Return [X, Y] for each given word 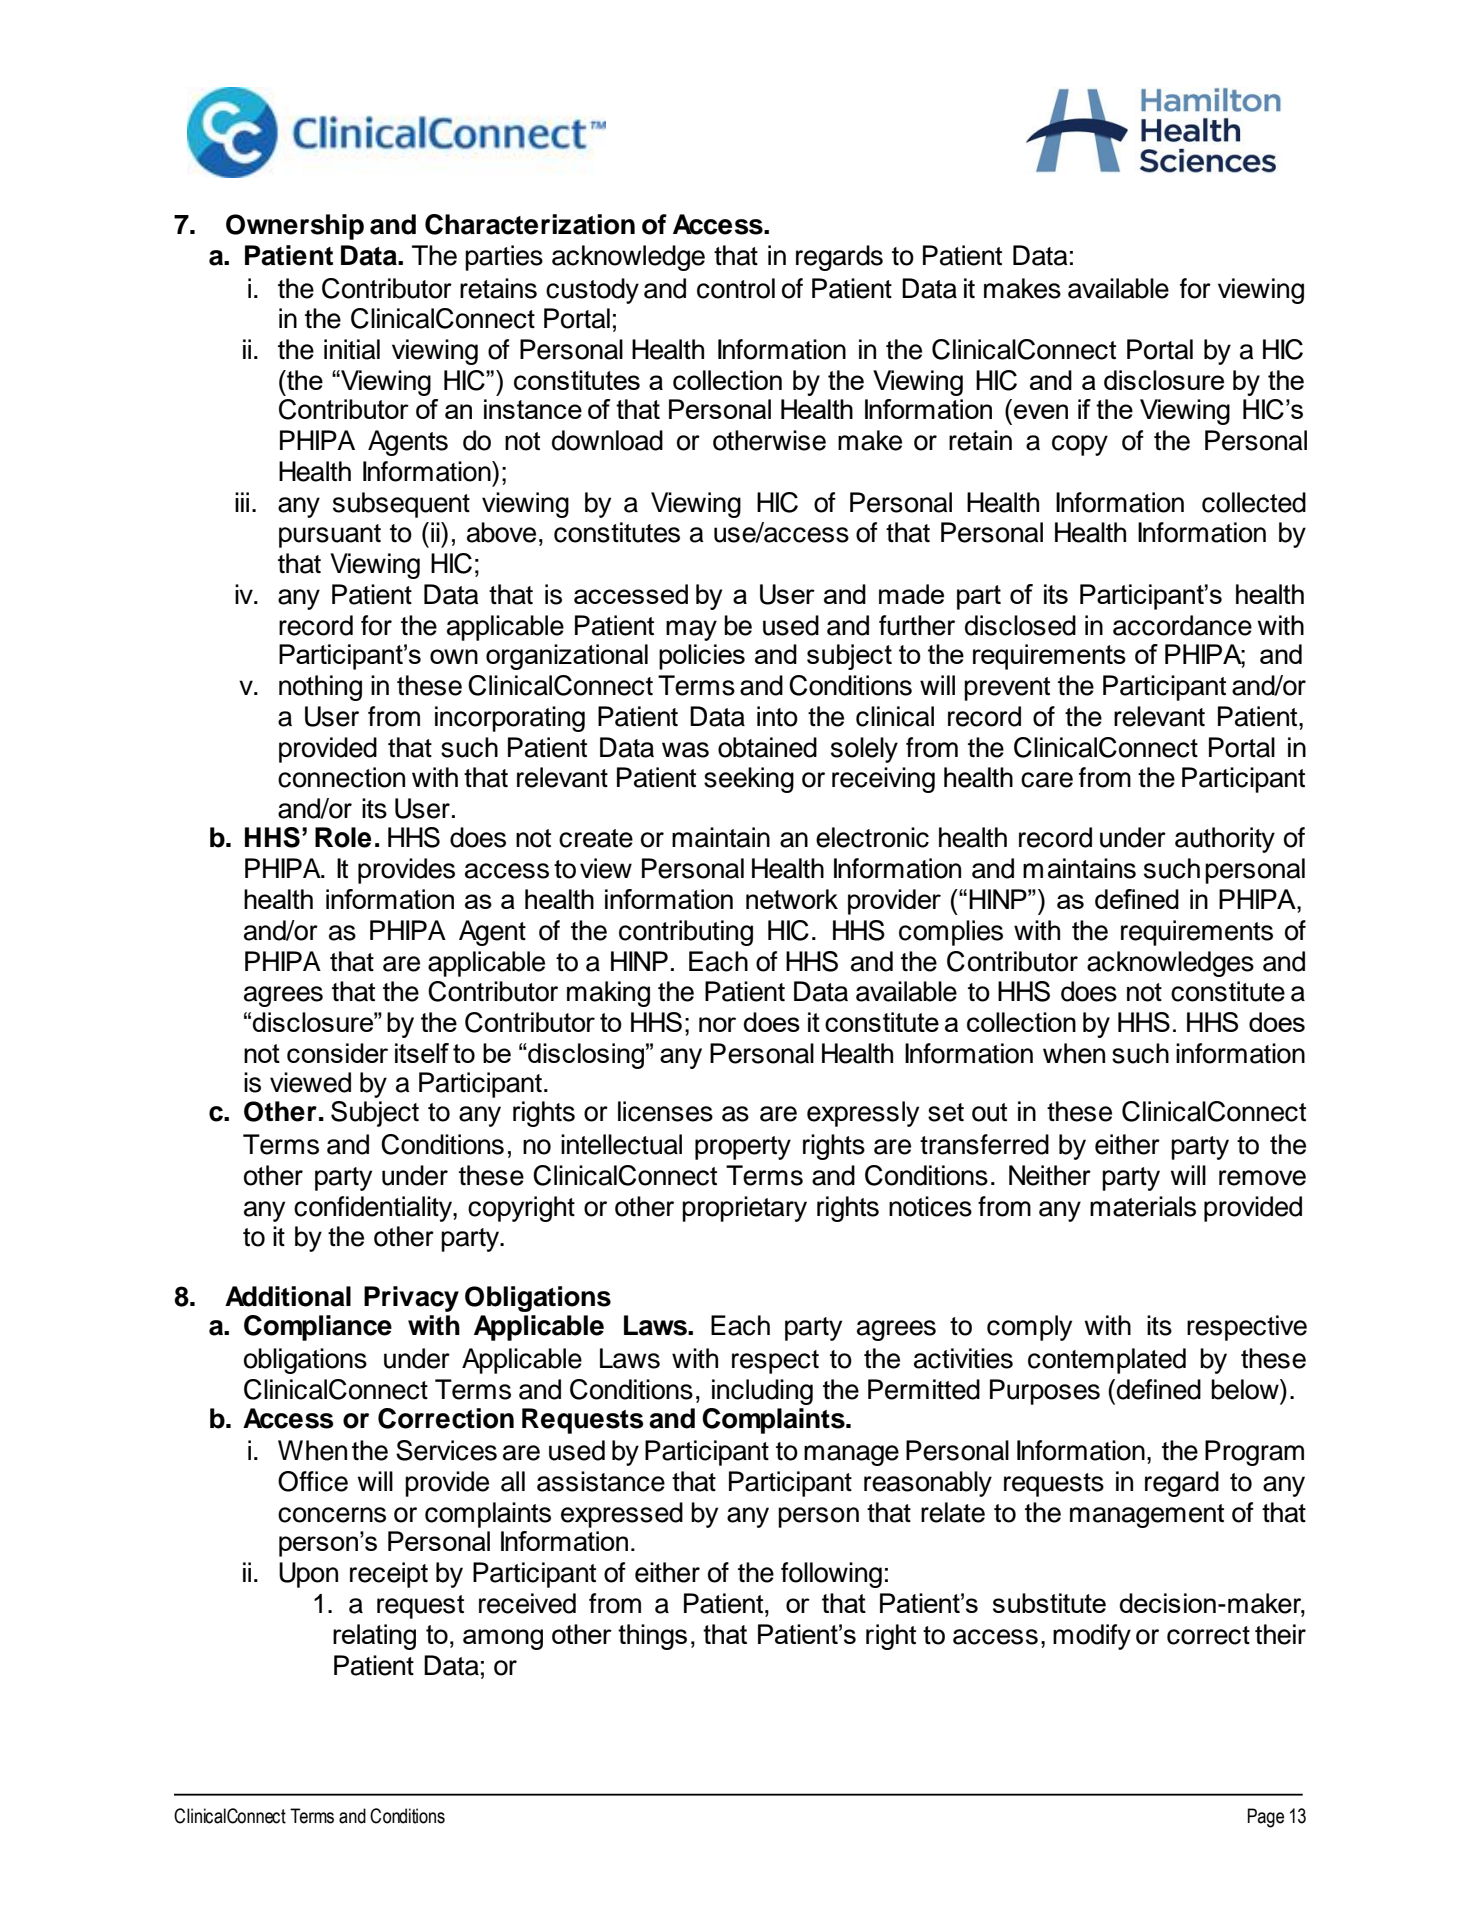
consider [337, 1053]
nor [717, 1024]
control [736, 288]
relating [374, 1637]
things [652, 1637]
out [989, 1112]
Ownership [295, 227]
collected [1254, 502]
